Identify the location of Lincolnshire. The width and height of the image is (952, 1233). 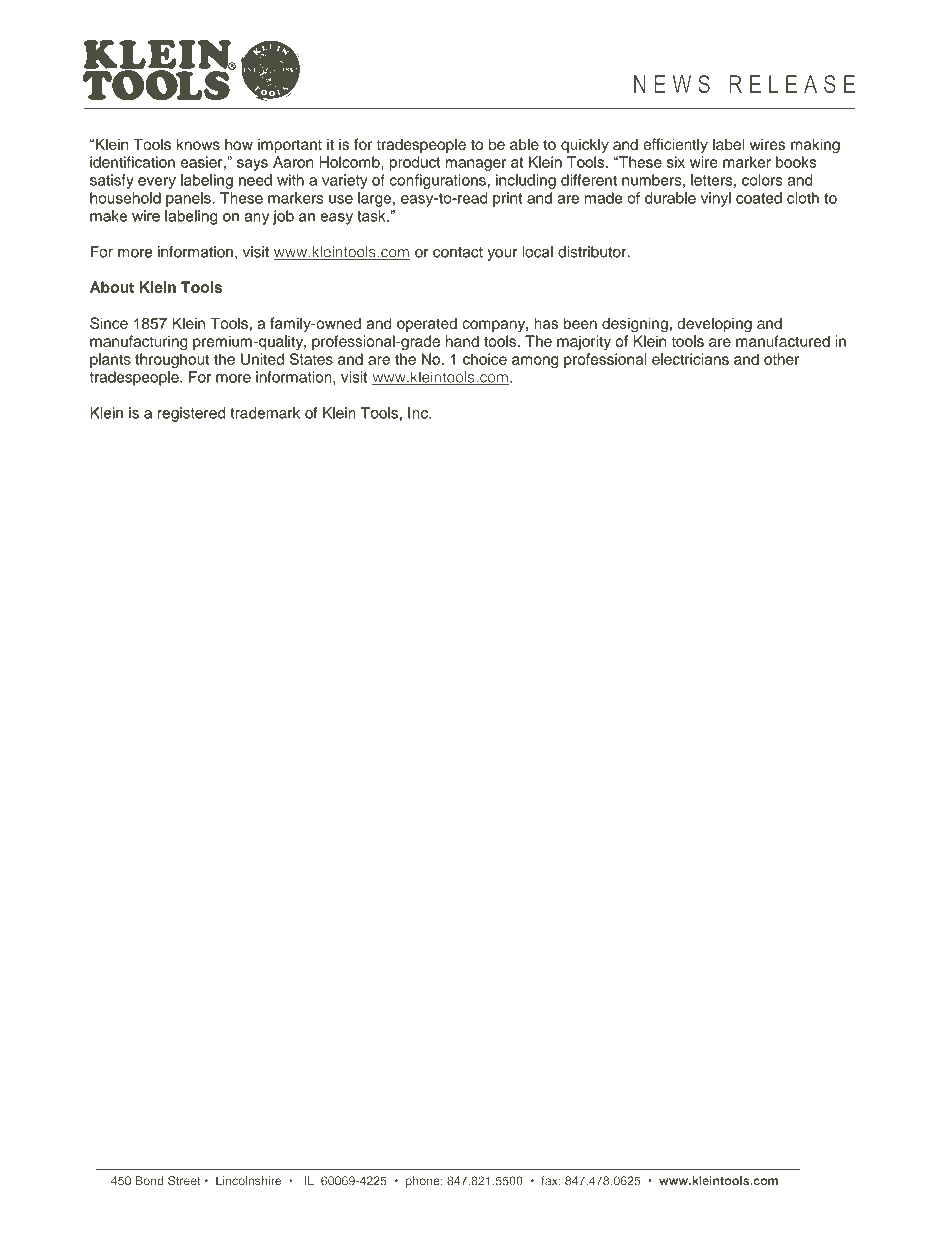
(248, 1181).
